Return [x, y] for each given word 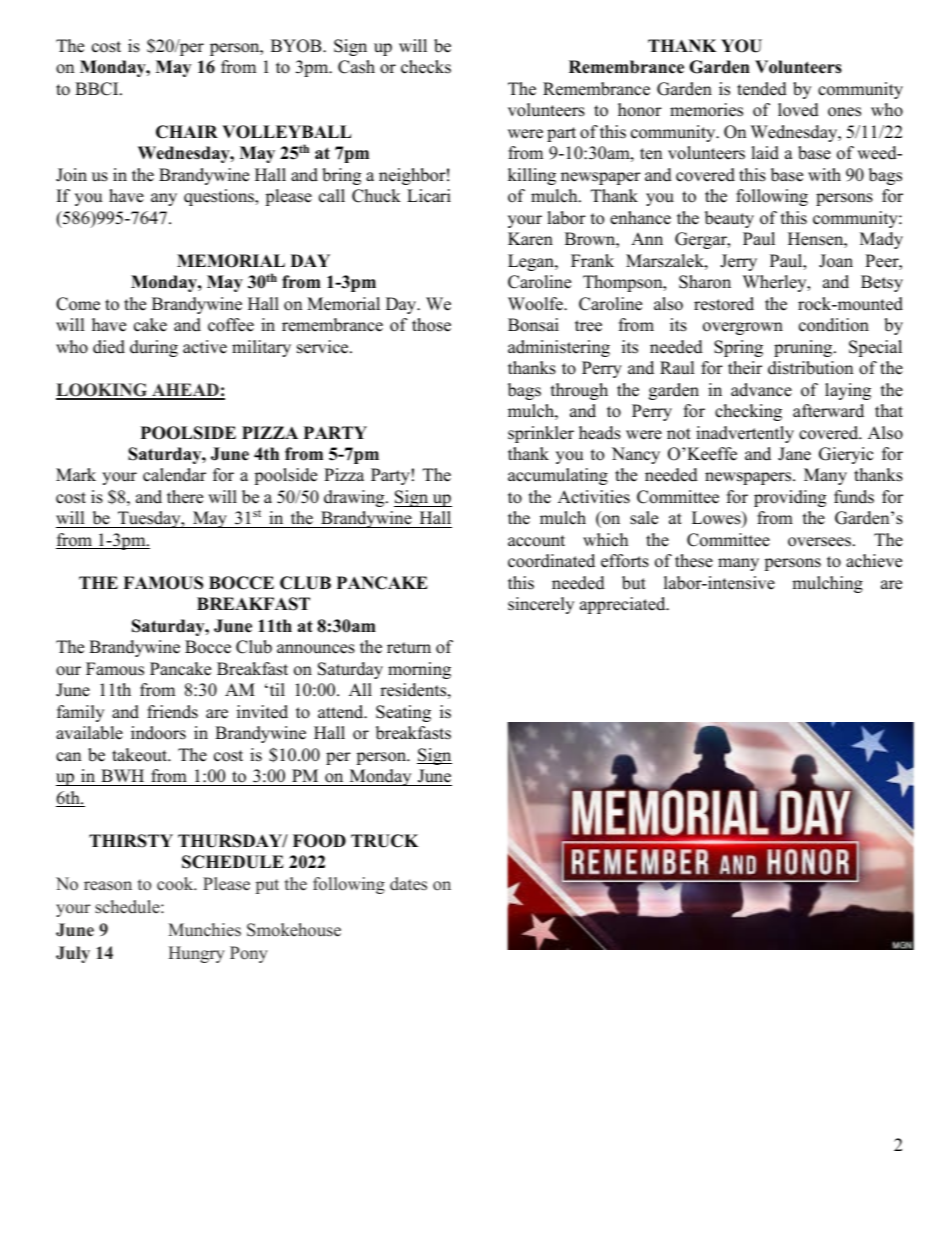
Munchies [204, 930]
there [185, 497]
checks [426, 67]
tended [762, 89]
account [536, 541]
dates [408, 884]
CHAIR [187, 132]
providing [790, 498]
